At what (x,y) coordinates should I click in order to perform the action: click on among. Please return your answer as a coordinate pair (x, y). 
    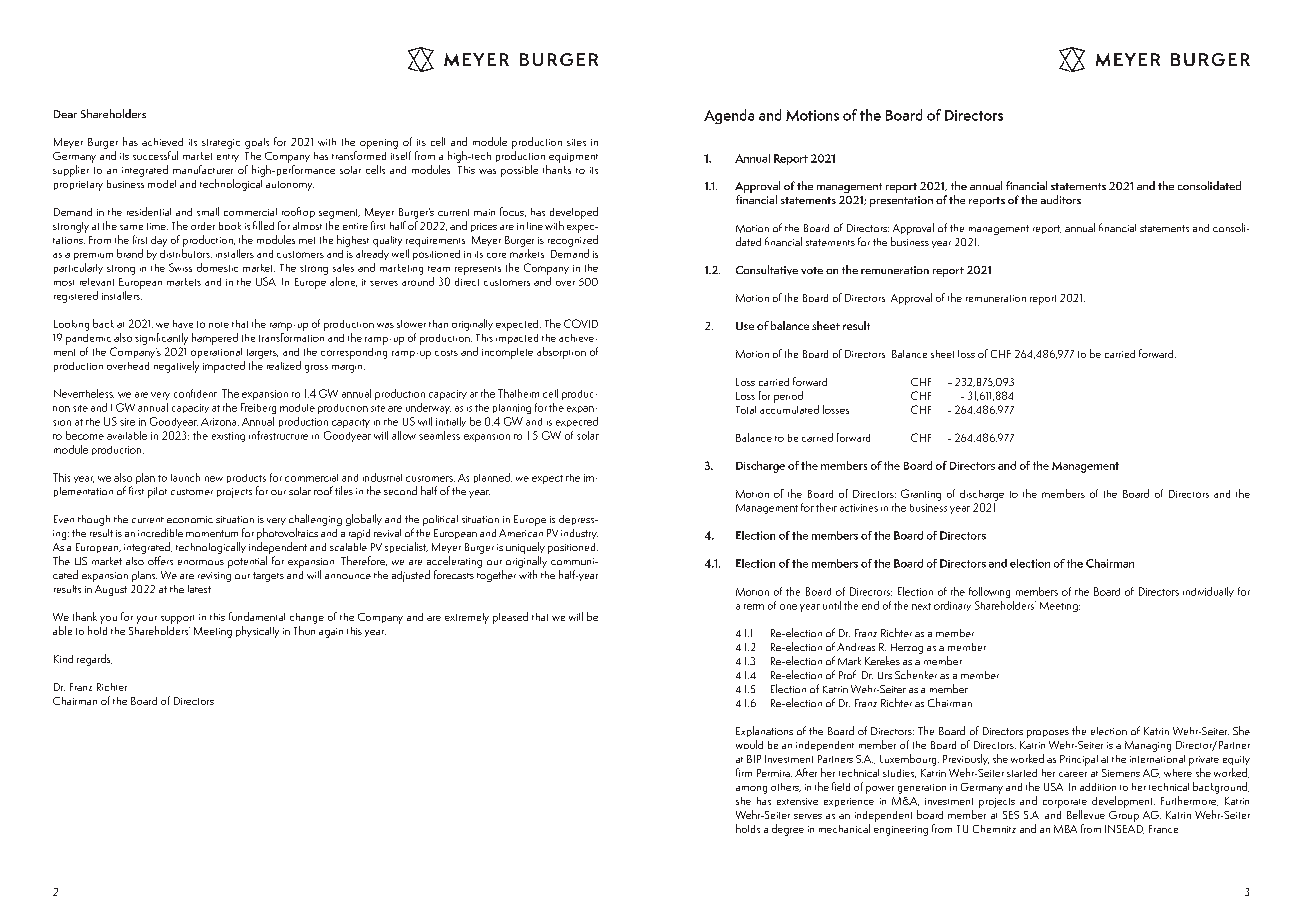
    Looking at the image, I should click on (751, 790).
